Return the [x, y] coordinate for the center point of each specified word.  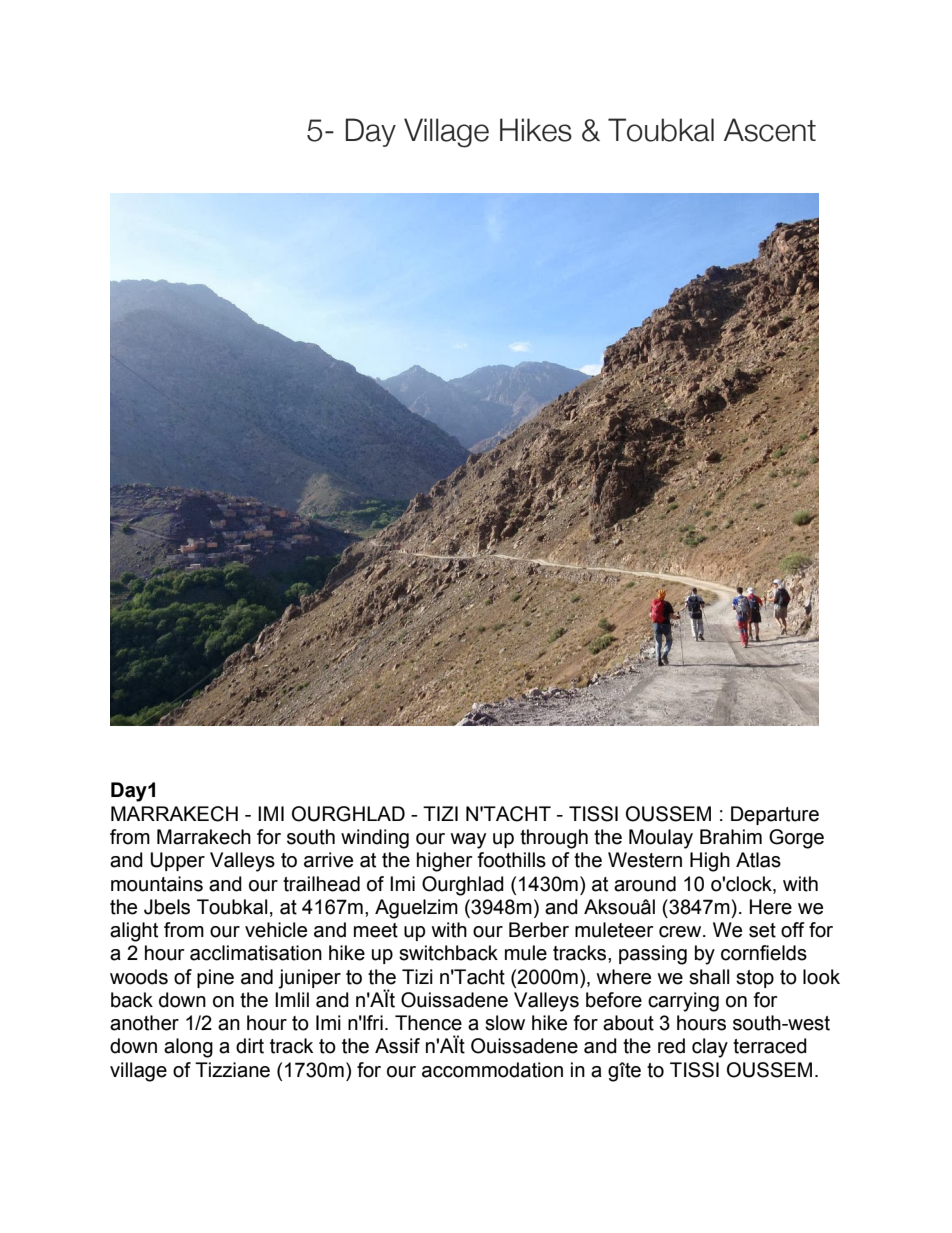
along [188, 1048]
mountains [157, 884]
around [645, 884]
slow [505, 1023]
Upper [177, 861]
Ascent [770, 130]
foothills [511, 860]
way [468, 841]
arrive [328, 860]
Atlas [758, 860]
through [554, 839]
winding [375, 839]
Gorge [796, 839]
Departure [775, 815]
